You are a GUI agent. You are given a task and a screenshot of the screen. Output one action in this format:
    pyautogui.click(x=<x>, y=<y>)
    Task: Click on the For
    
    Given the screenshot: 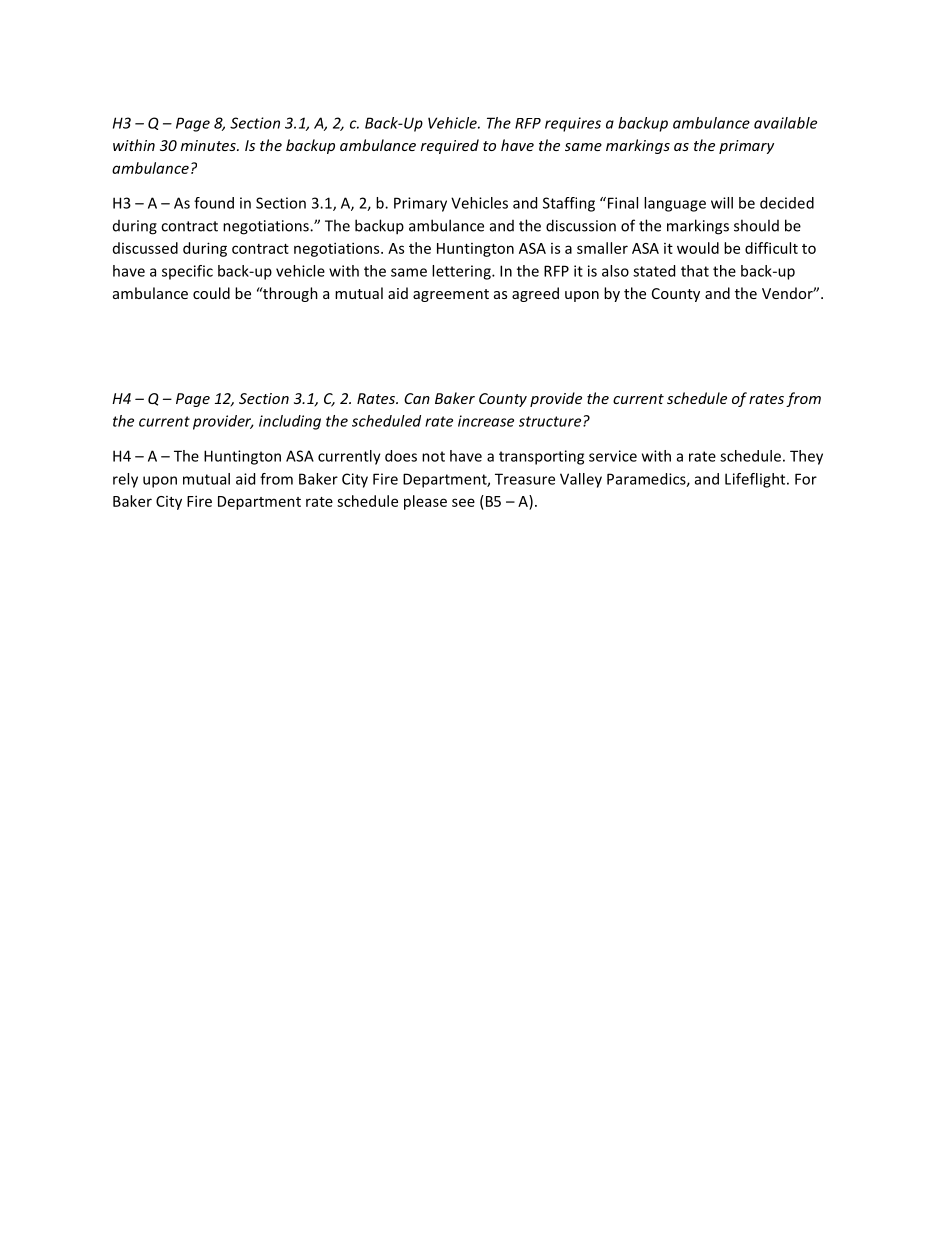 What is the action you would take?
    pyautogui.click(x=806, y=479)
